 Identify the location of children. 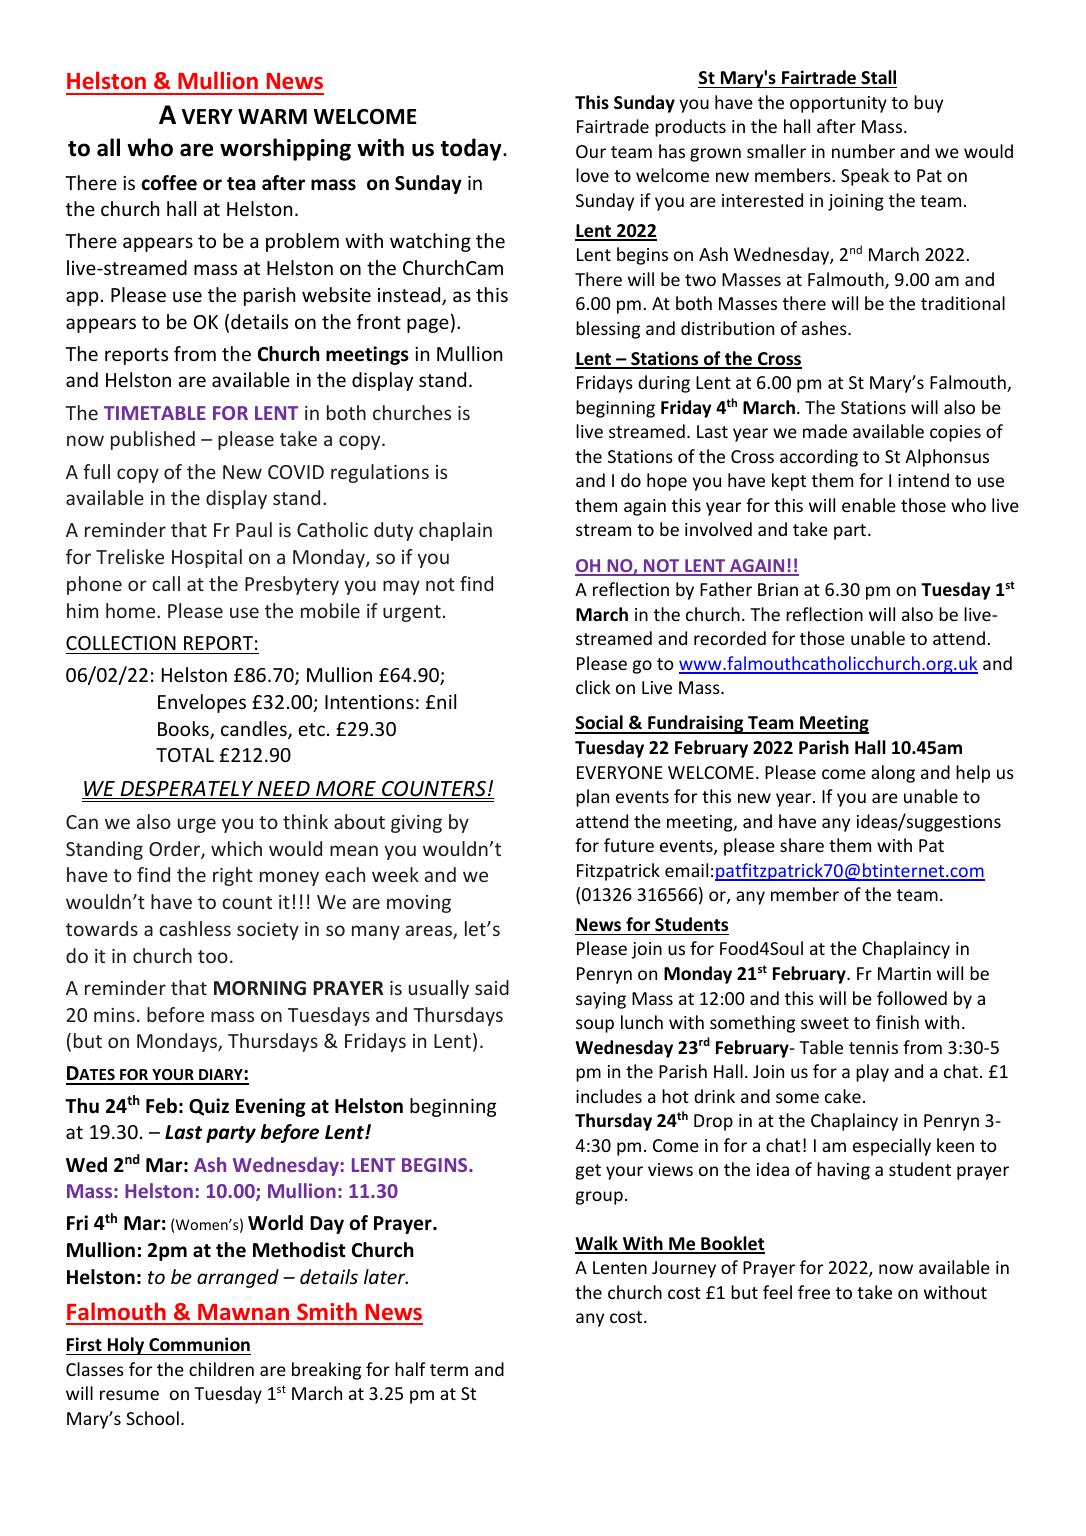
(221, 1369).
